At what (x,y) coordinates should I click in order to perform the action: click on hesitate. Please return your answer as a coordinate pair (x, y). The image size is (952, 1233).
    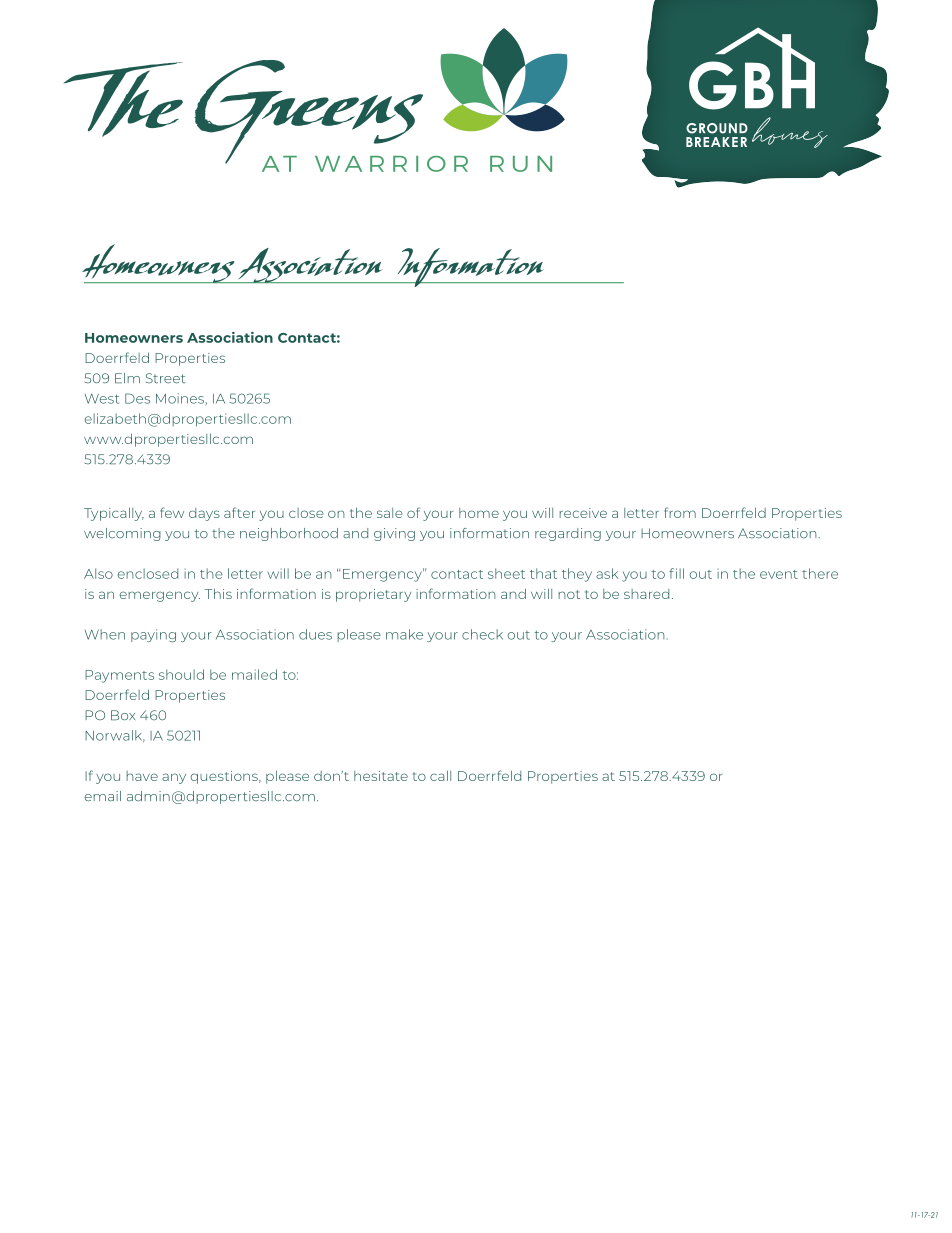
    Looking at the image, I should click on (381, 776).
